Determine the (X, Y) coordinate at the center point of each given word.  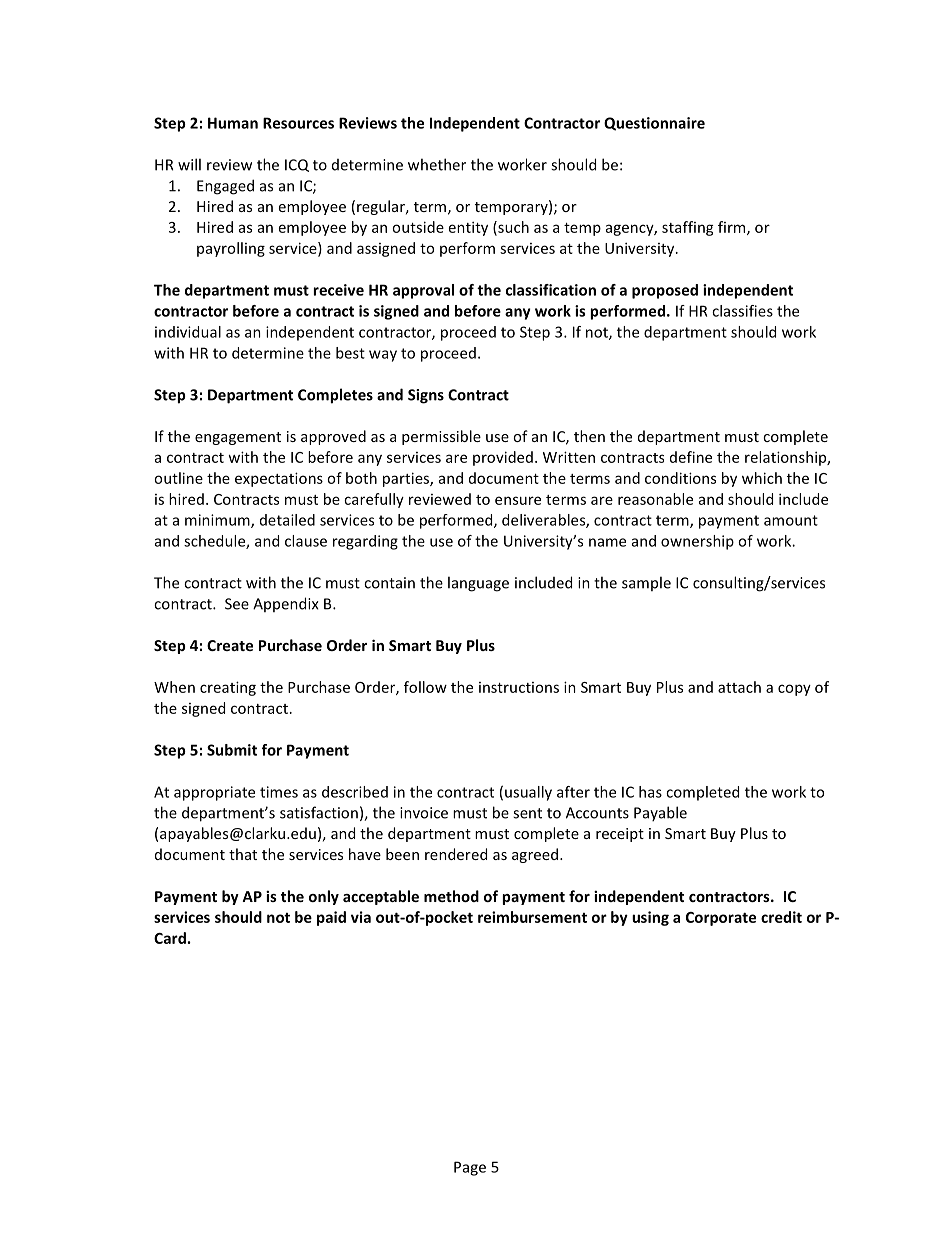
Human (233, 123)
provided (503, 458)
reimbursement (532, 917)
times (279, 792)
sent (527, 813)
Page (470, 1168)
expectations (279, 479)
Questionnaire (654, 124)
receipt (620, 835)
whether (437, 164)
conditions (680, 478)
